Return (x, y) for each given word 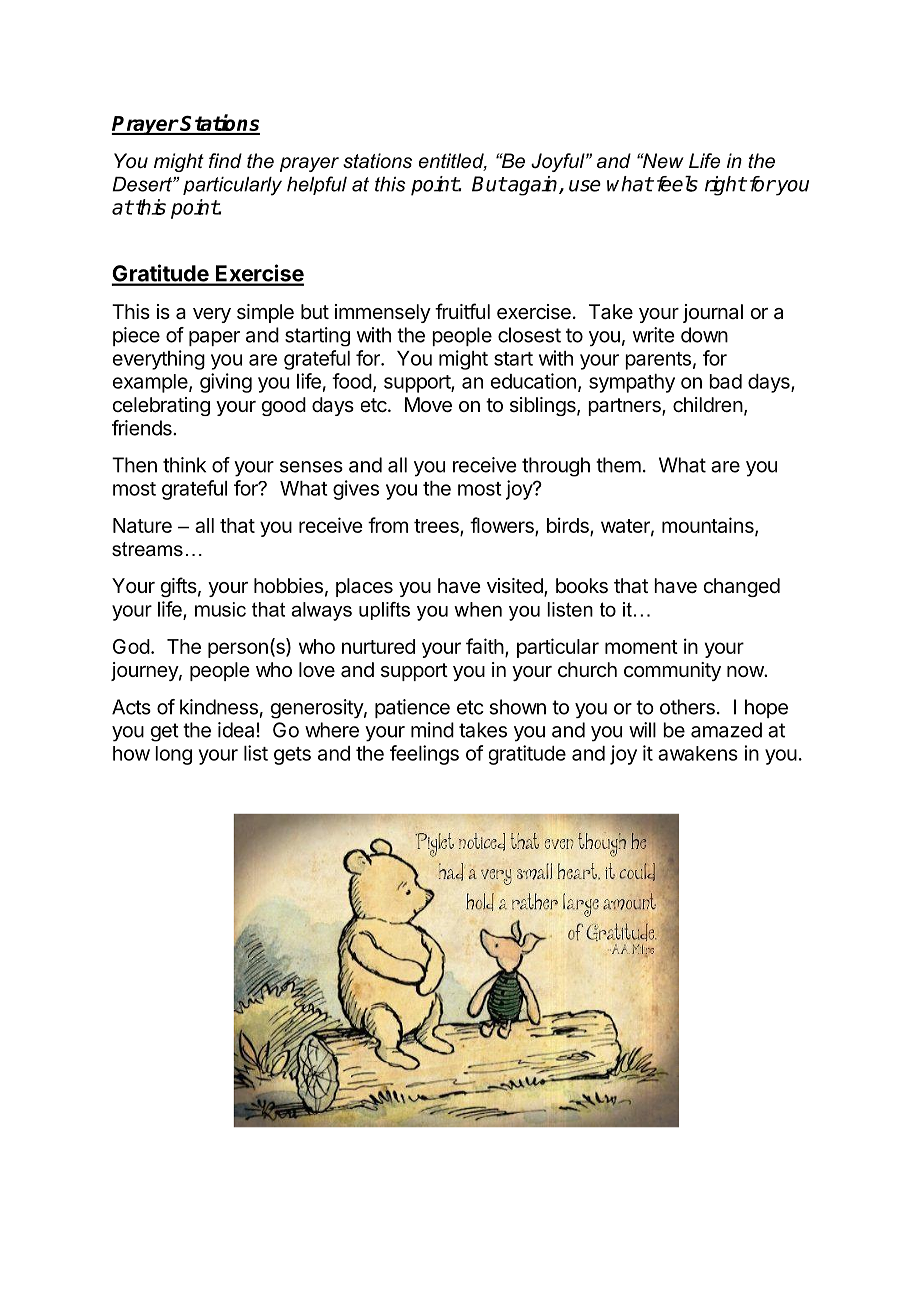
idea (236, 730)
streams (147, 549)
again (533, 186)
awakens (698, 753)
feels (677, 184)
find (225, 160)
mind (432, 730)
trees (437, 527)
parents (658, 361)
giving (226, 383)
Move (428, 405)
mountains (709, 526)
